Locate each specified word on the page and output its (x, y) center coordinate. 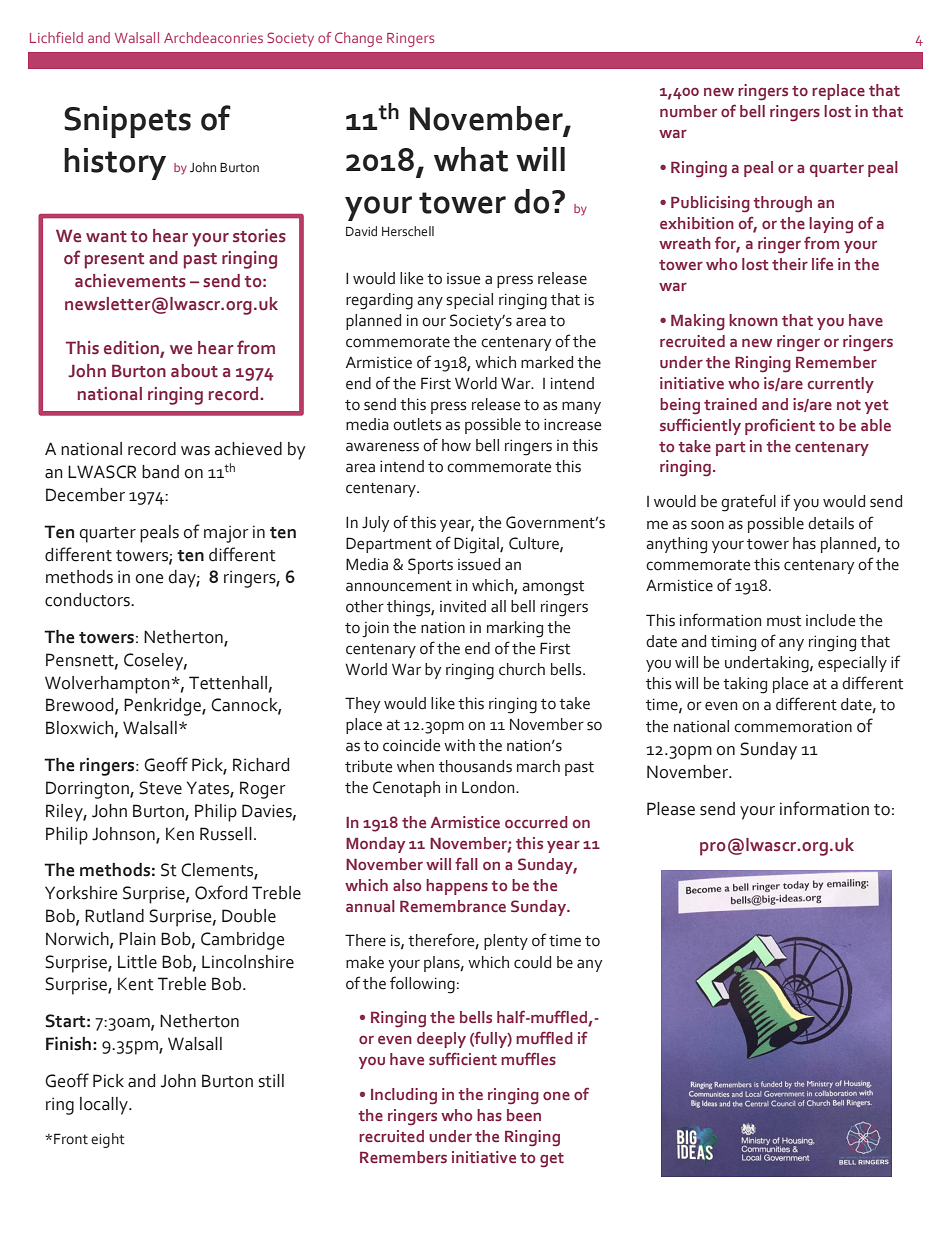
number (688, 111)
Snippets (127, 122)
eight (108, 1140)
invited (463, 606)
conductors (88, 600)
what (471, 159)
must (784, 621)
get (552, 1160)
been (524, 1115)
